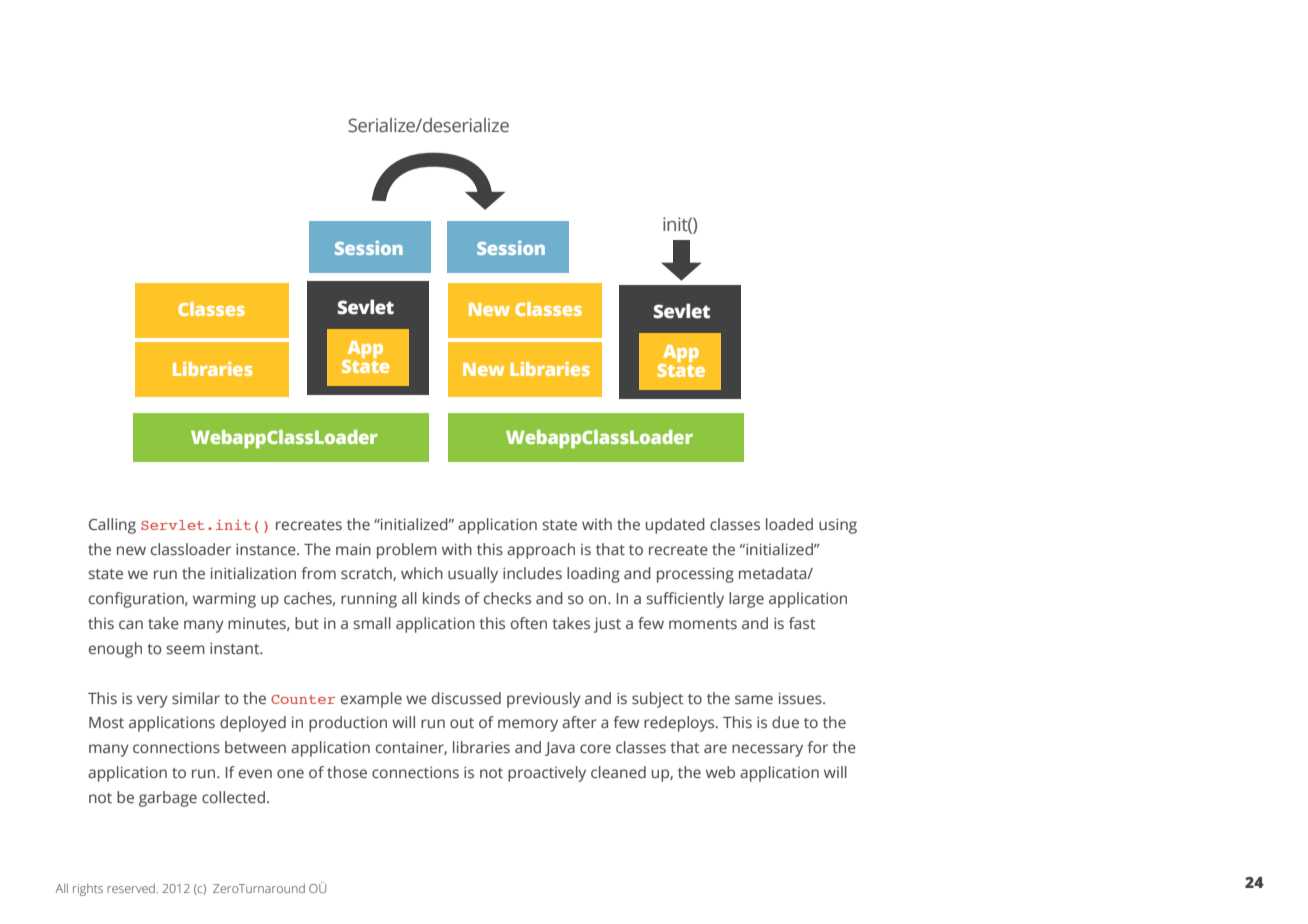 The image size is (1308, 924). What do you see at coordinates (703, 624) in the document?
I see `moments` at bounding box center [703, 624].
